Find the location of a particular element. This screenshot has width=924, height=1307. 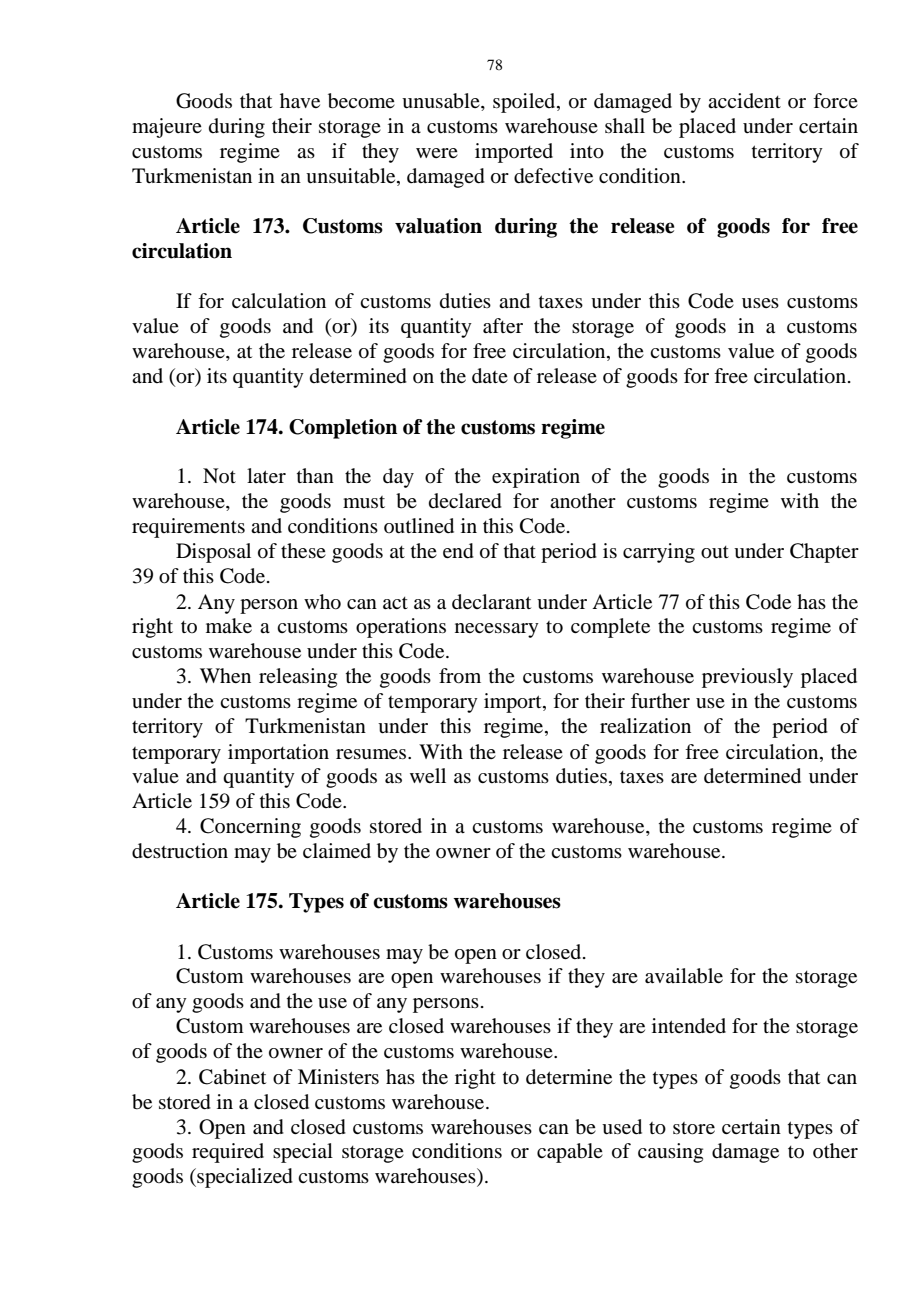

calculation is located at coordinates (279, 301).
